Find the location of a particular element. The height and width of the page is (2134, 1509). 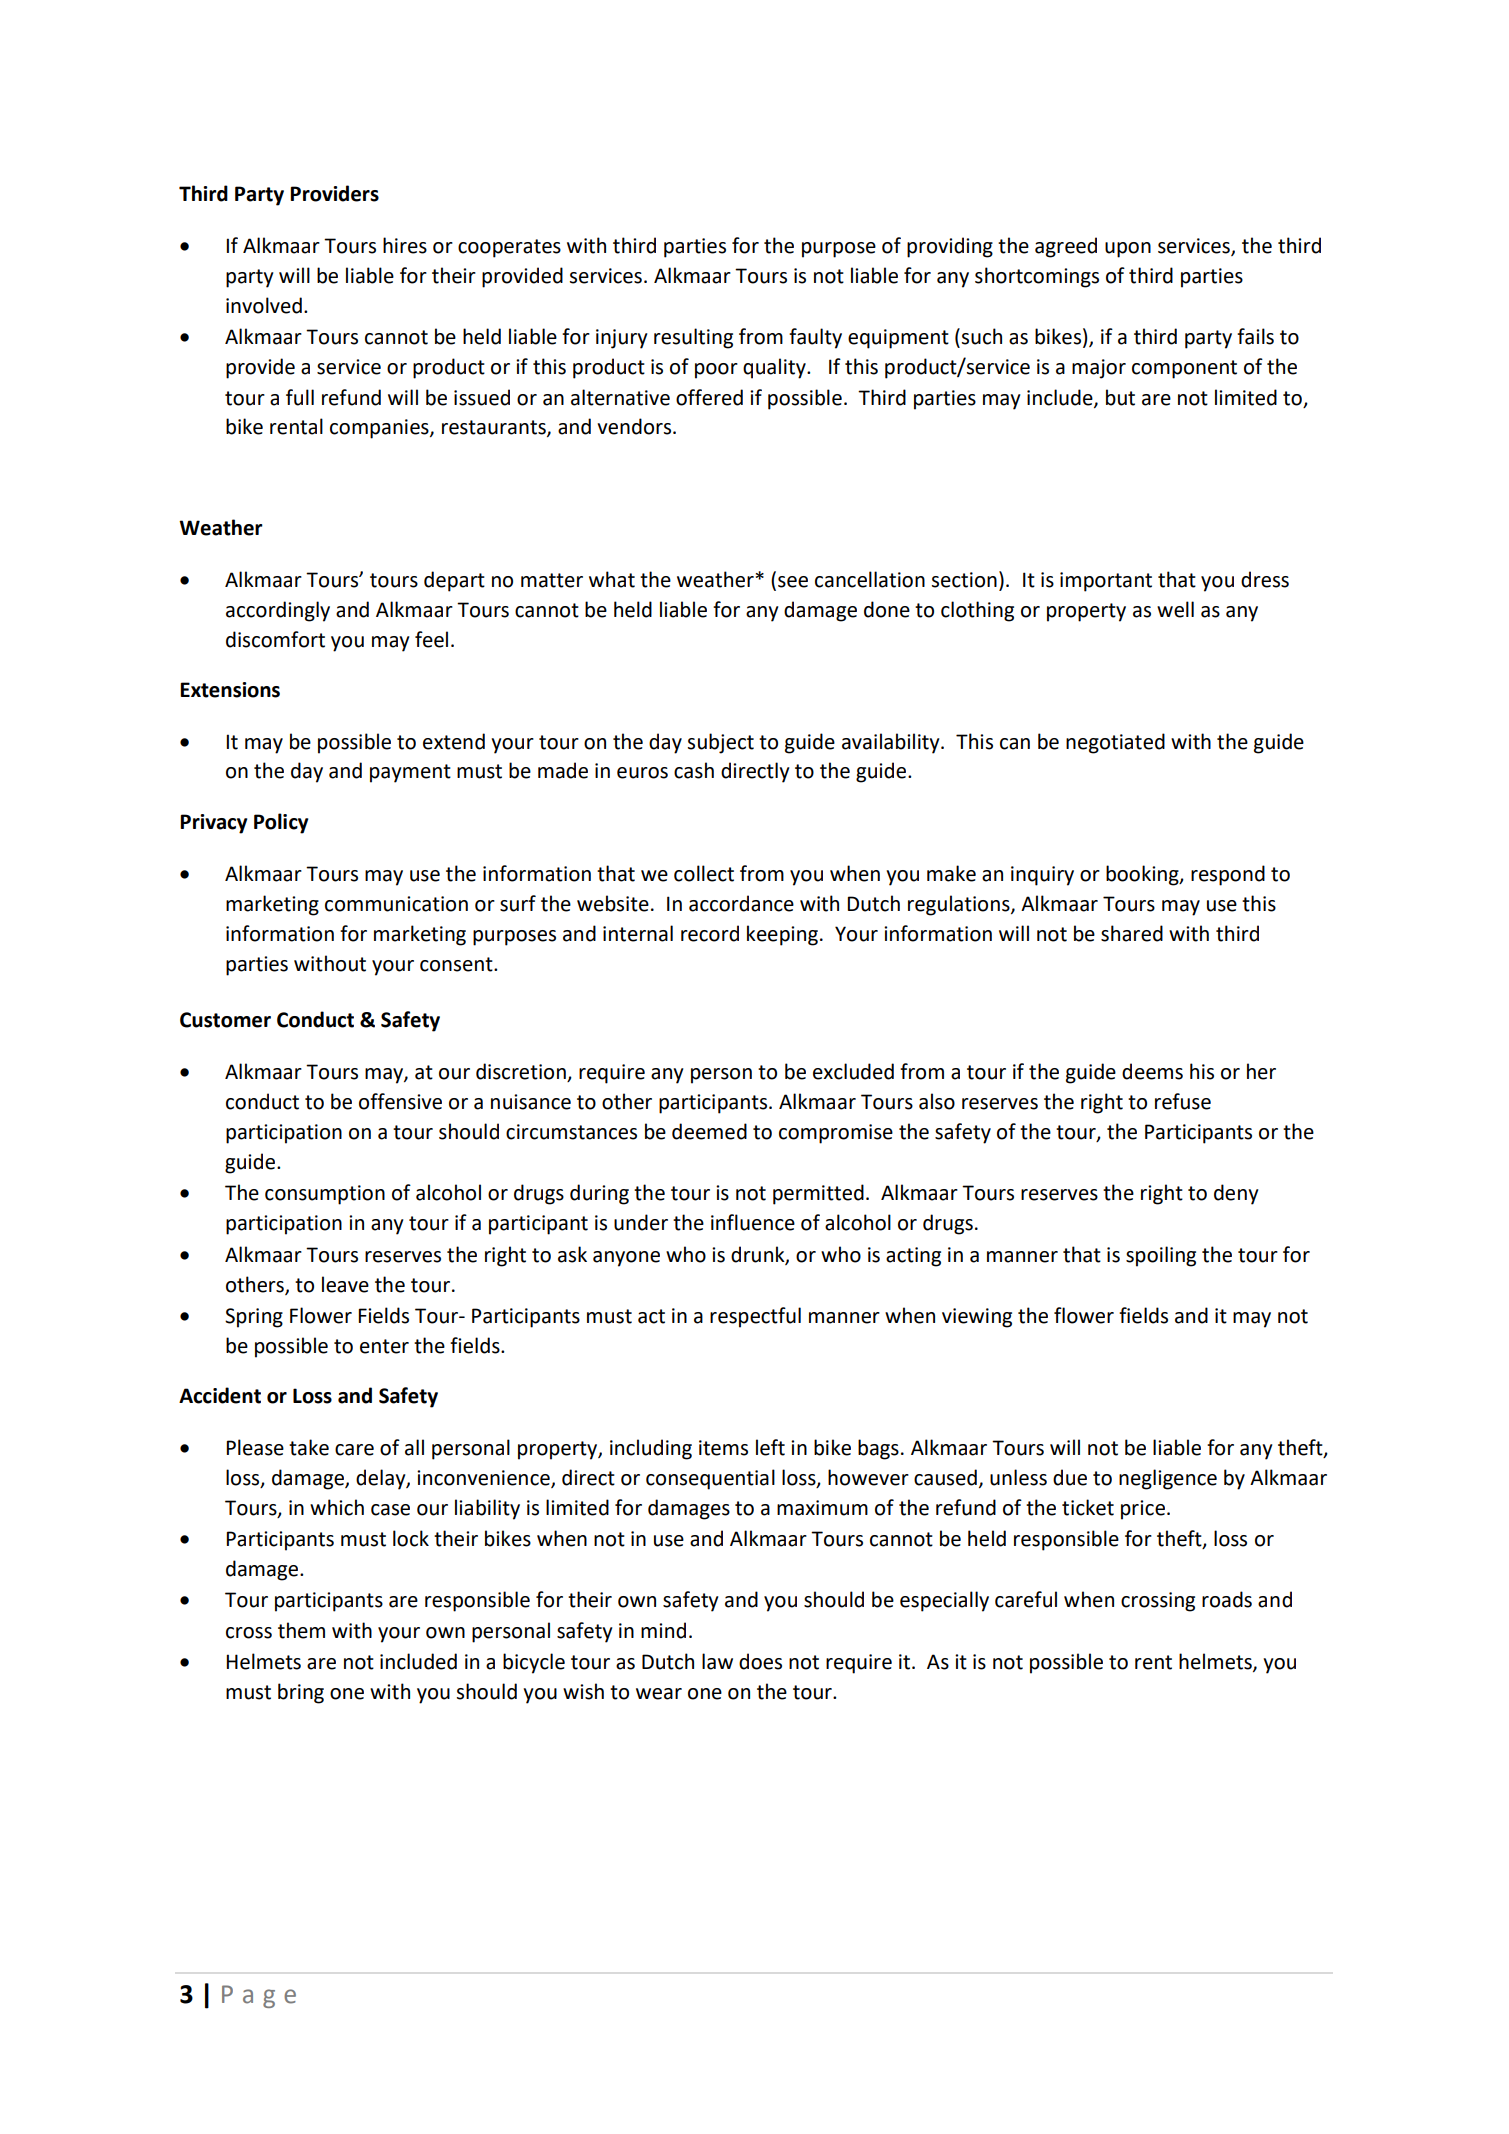

shared is located at coordinates (1132, 933).
